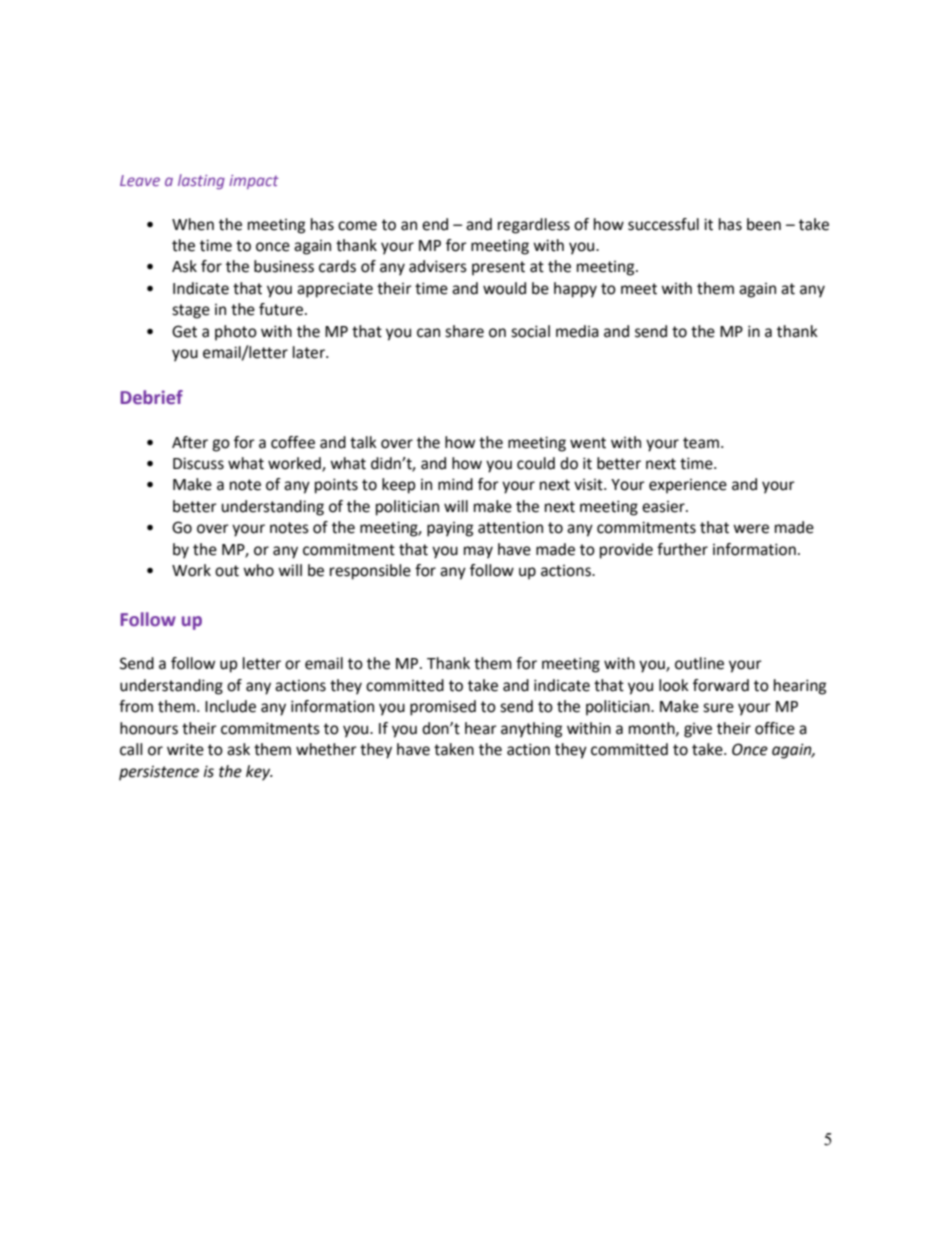 This screenshot has height=1233, width=952. I want to click on media, so click(577, 331).
